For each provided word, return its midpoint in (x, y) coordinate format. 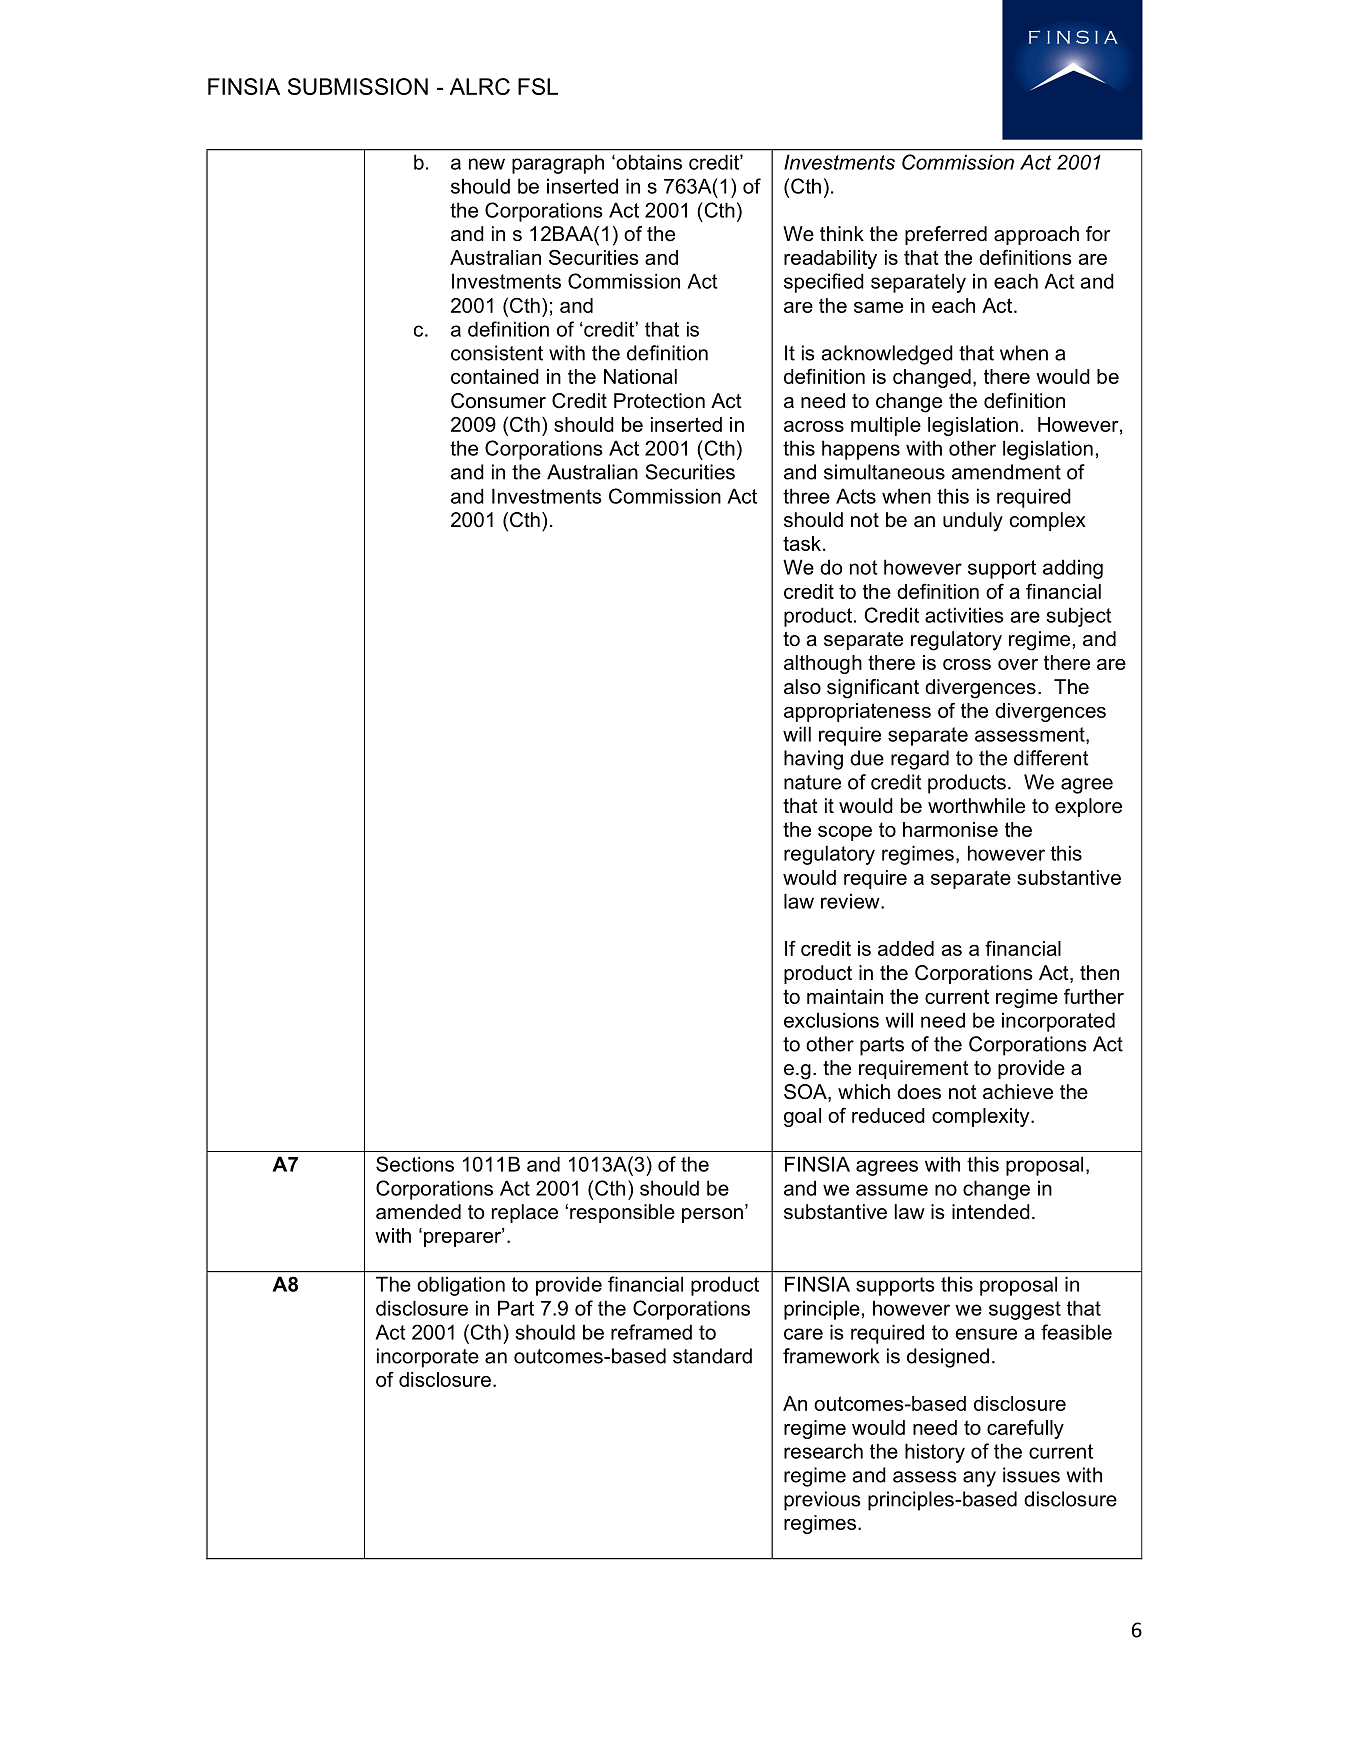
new (487, 164)
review (851, 901)
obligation (461, 1286)
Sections (415, 1164)
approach (1036, 235)
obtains (648, 162)
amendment (1006, 472)
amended (418, 1212)
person (712, 1215)
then (1099, 973)
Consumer (498, 401)
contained (495, 376)
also (802, 687)
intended (991, 1212)
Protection (659, 401)
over (1018, 664)
